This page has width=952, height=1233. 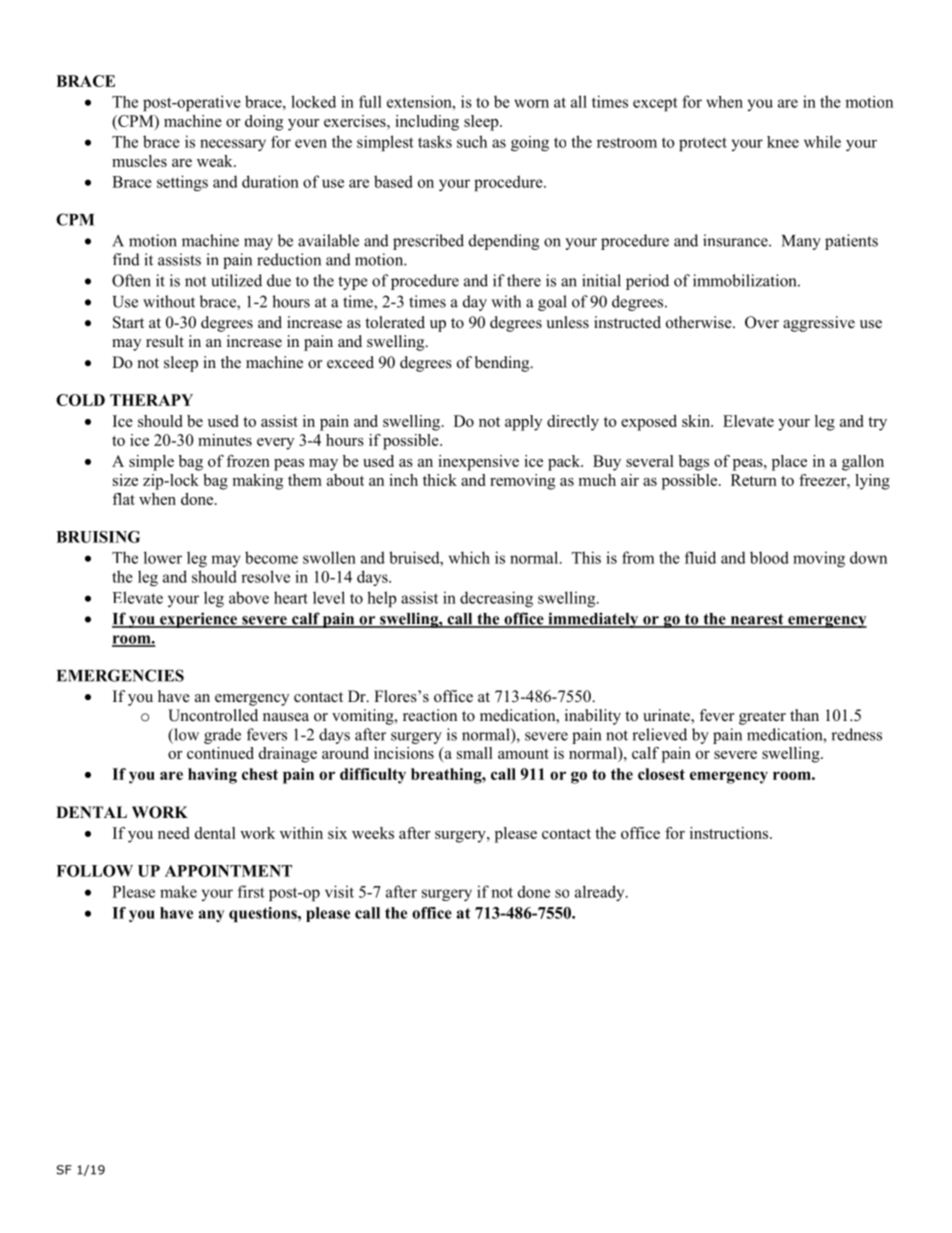 I want to click on make, so click(x=178, y=891).
